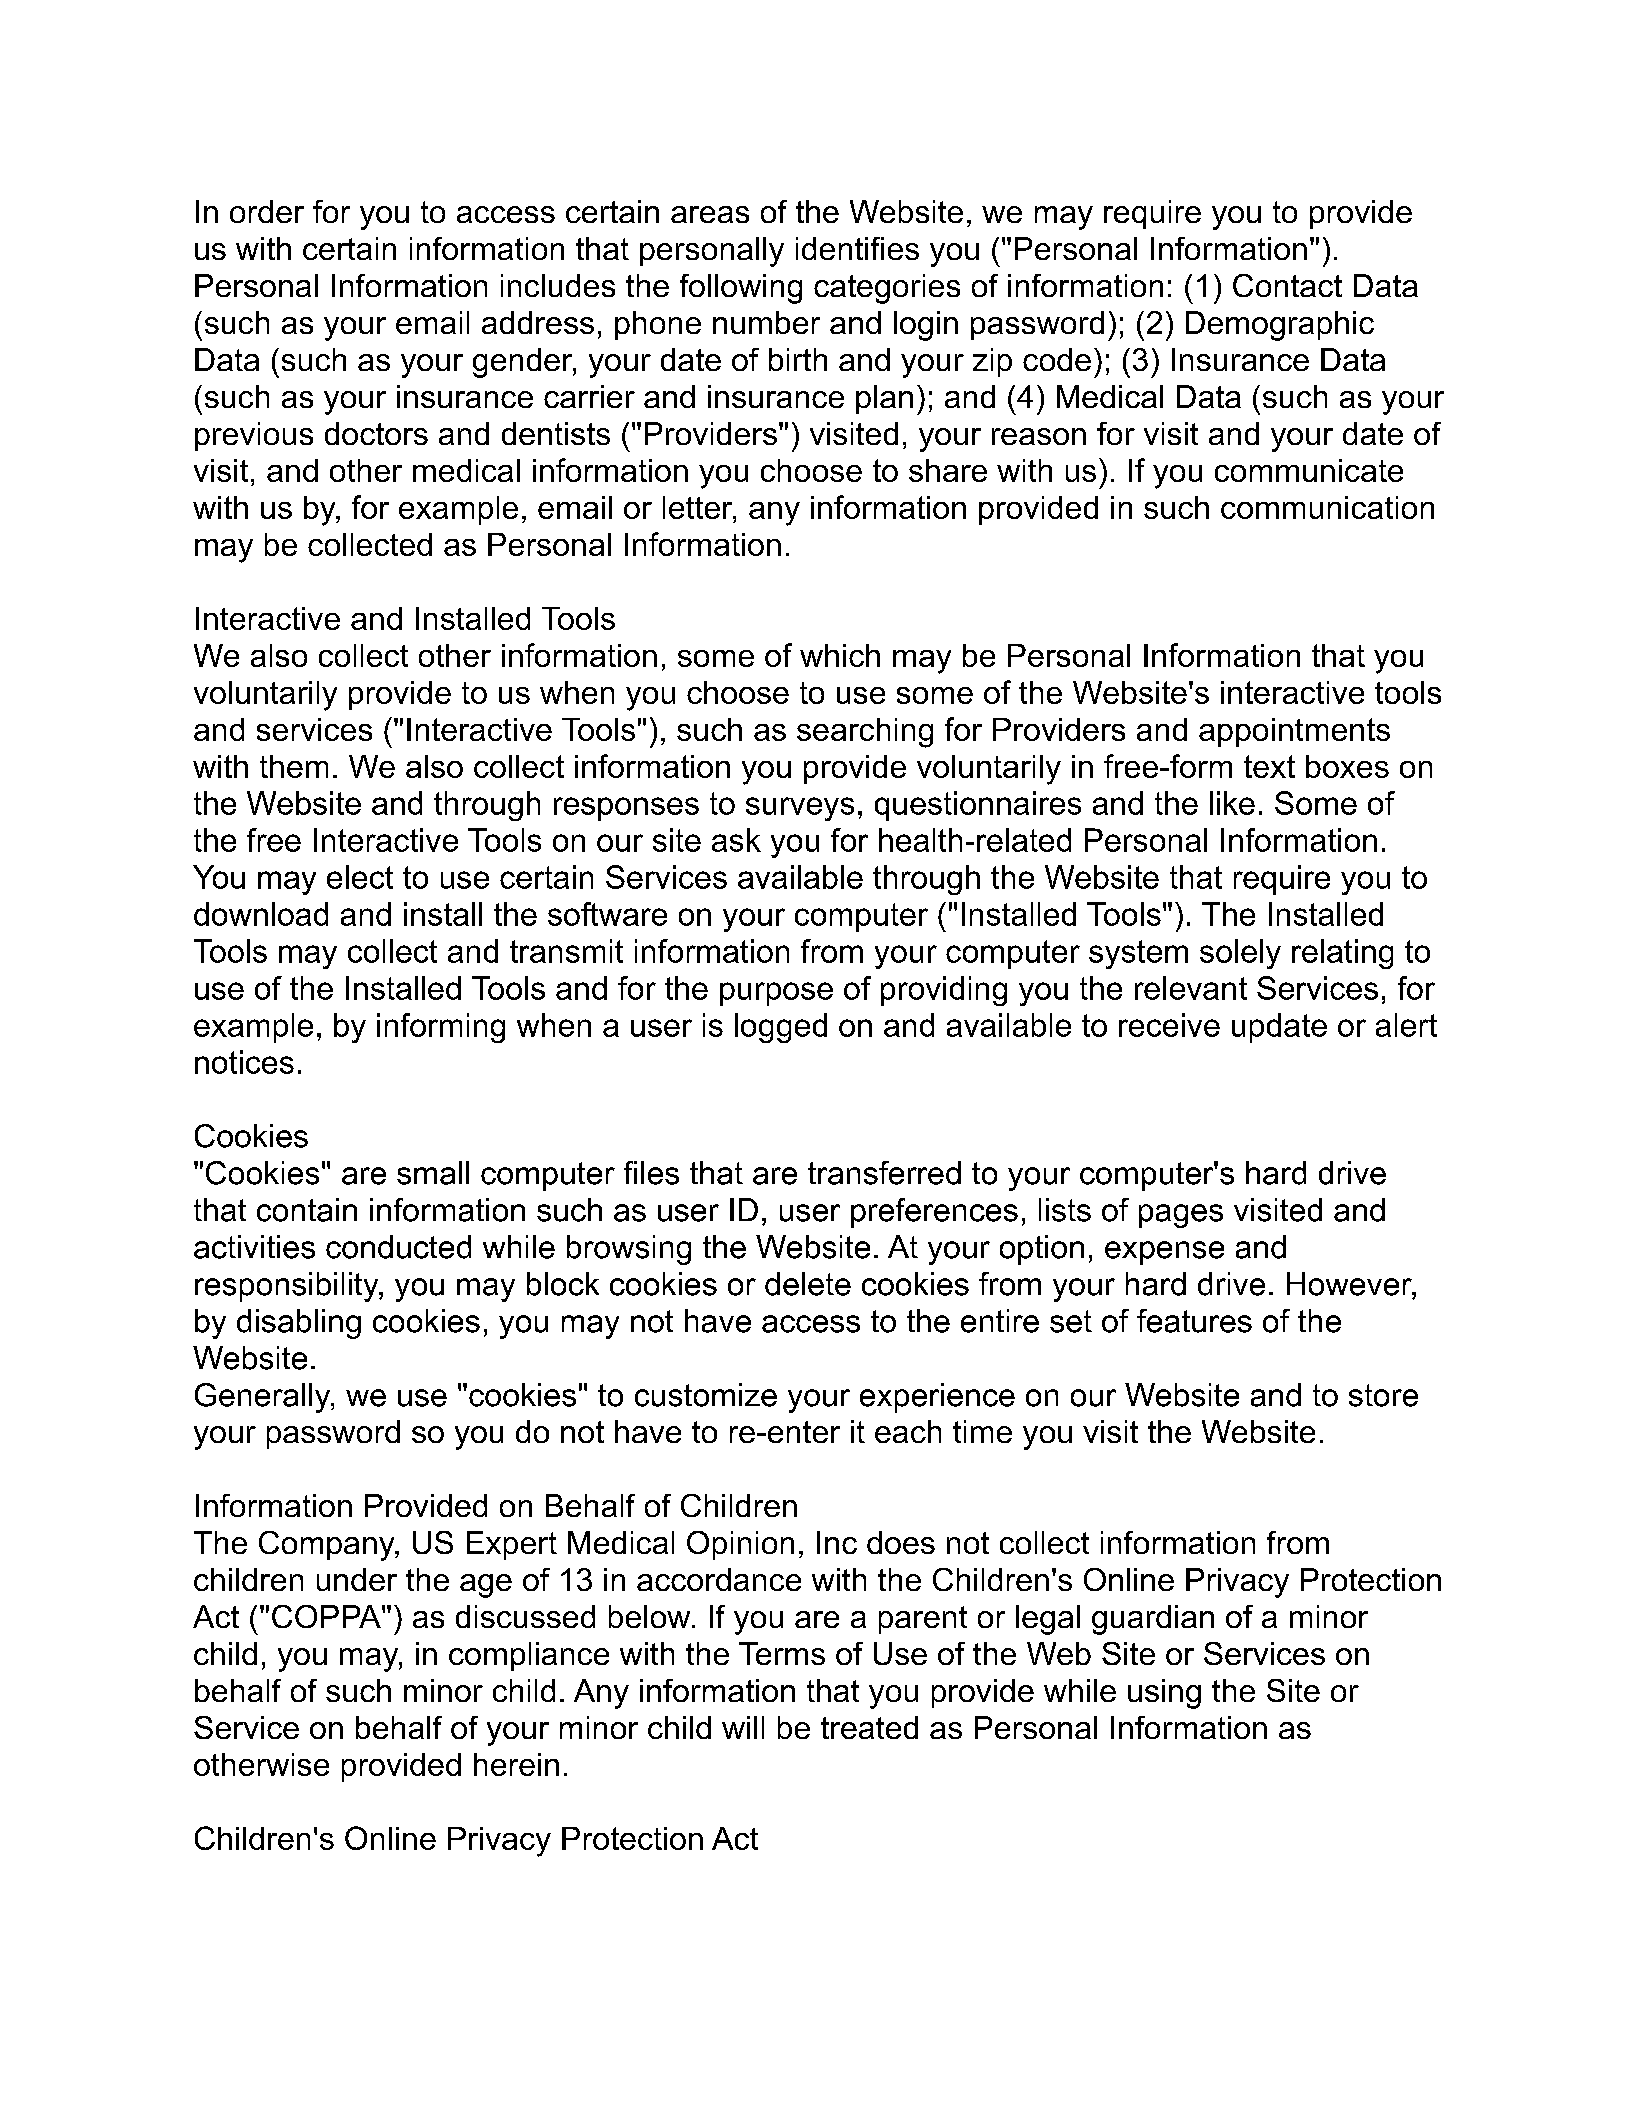 This image has height=2122, width=1640. I want to click on features, so click(1194, 1321).
